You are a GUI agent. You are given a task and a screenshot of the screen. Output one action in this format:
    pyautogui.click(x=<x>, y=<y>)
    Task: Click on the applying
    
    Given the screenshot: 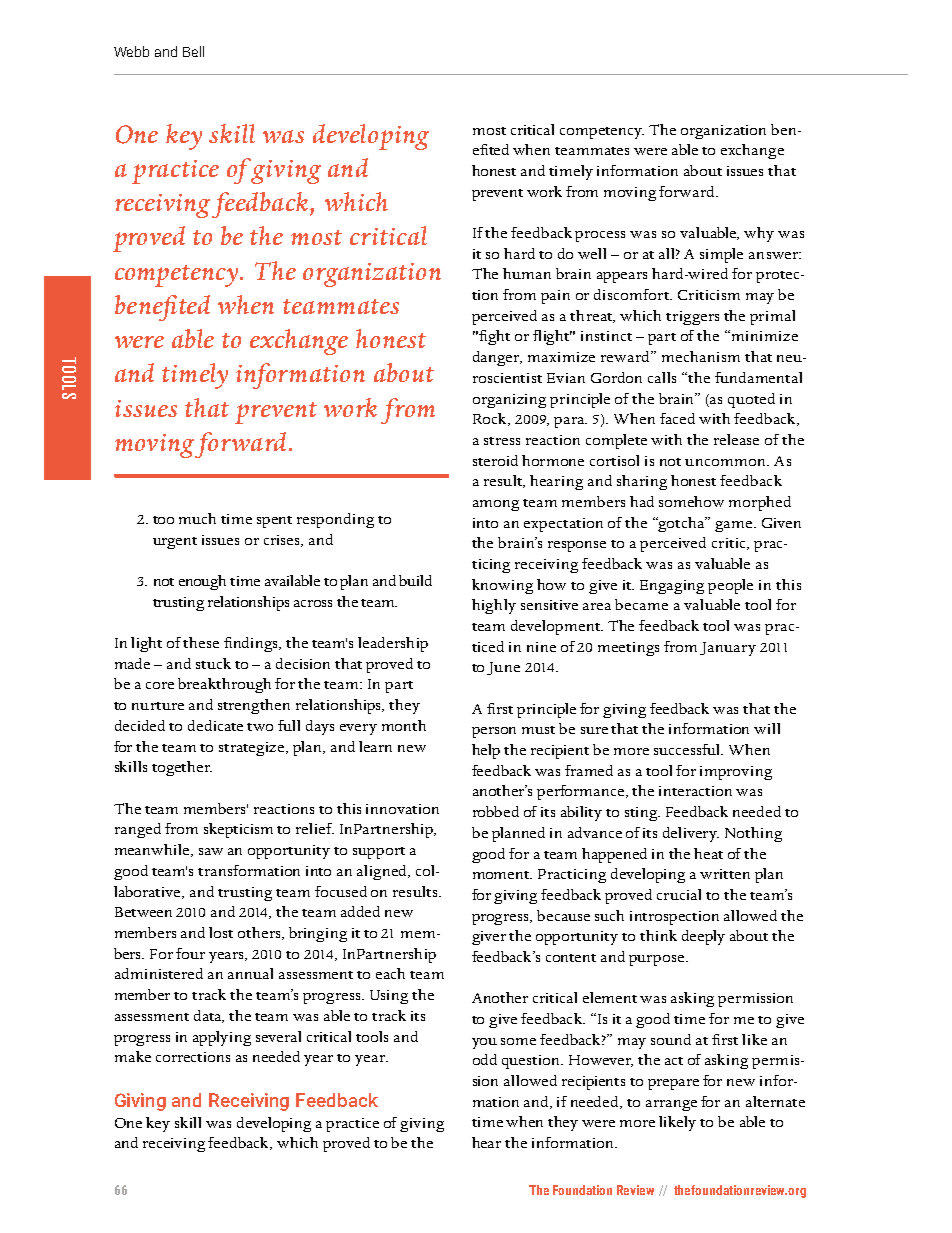 What is the action you would take?
    pyautogui.click(x=222, y=1038)
